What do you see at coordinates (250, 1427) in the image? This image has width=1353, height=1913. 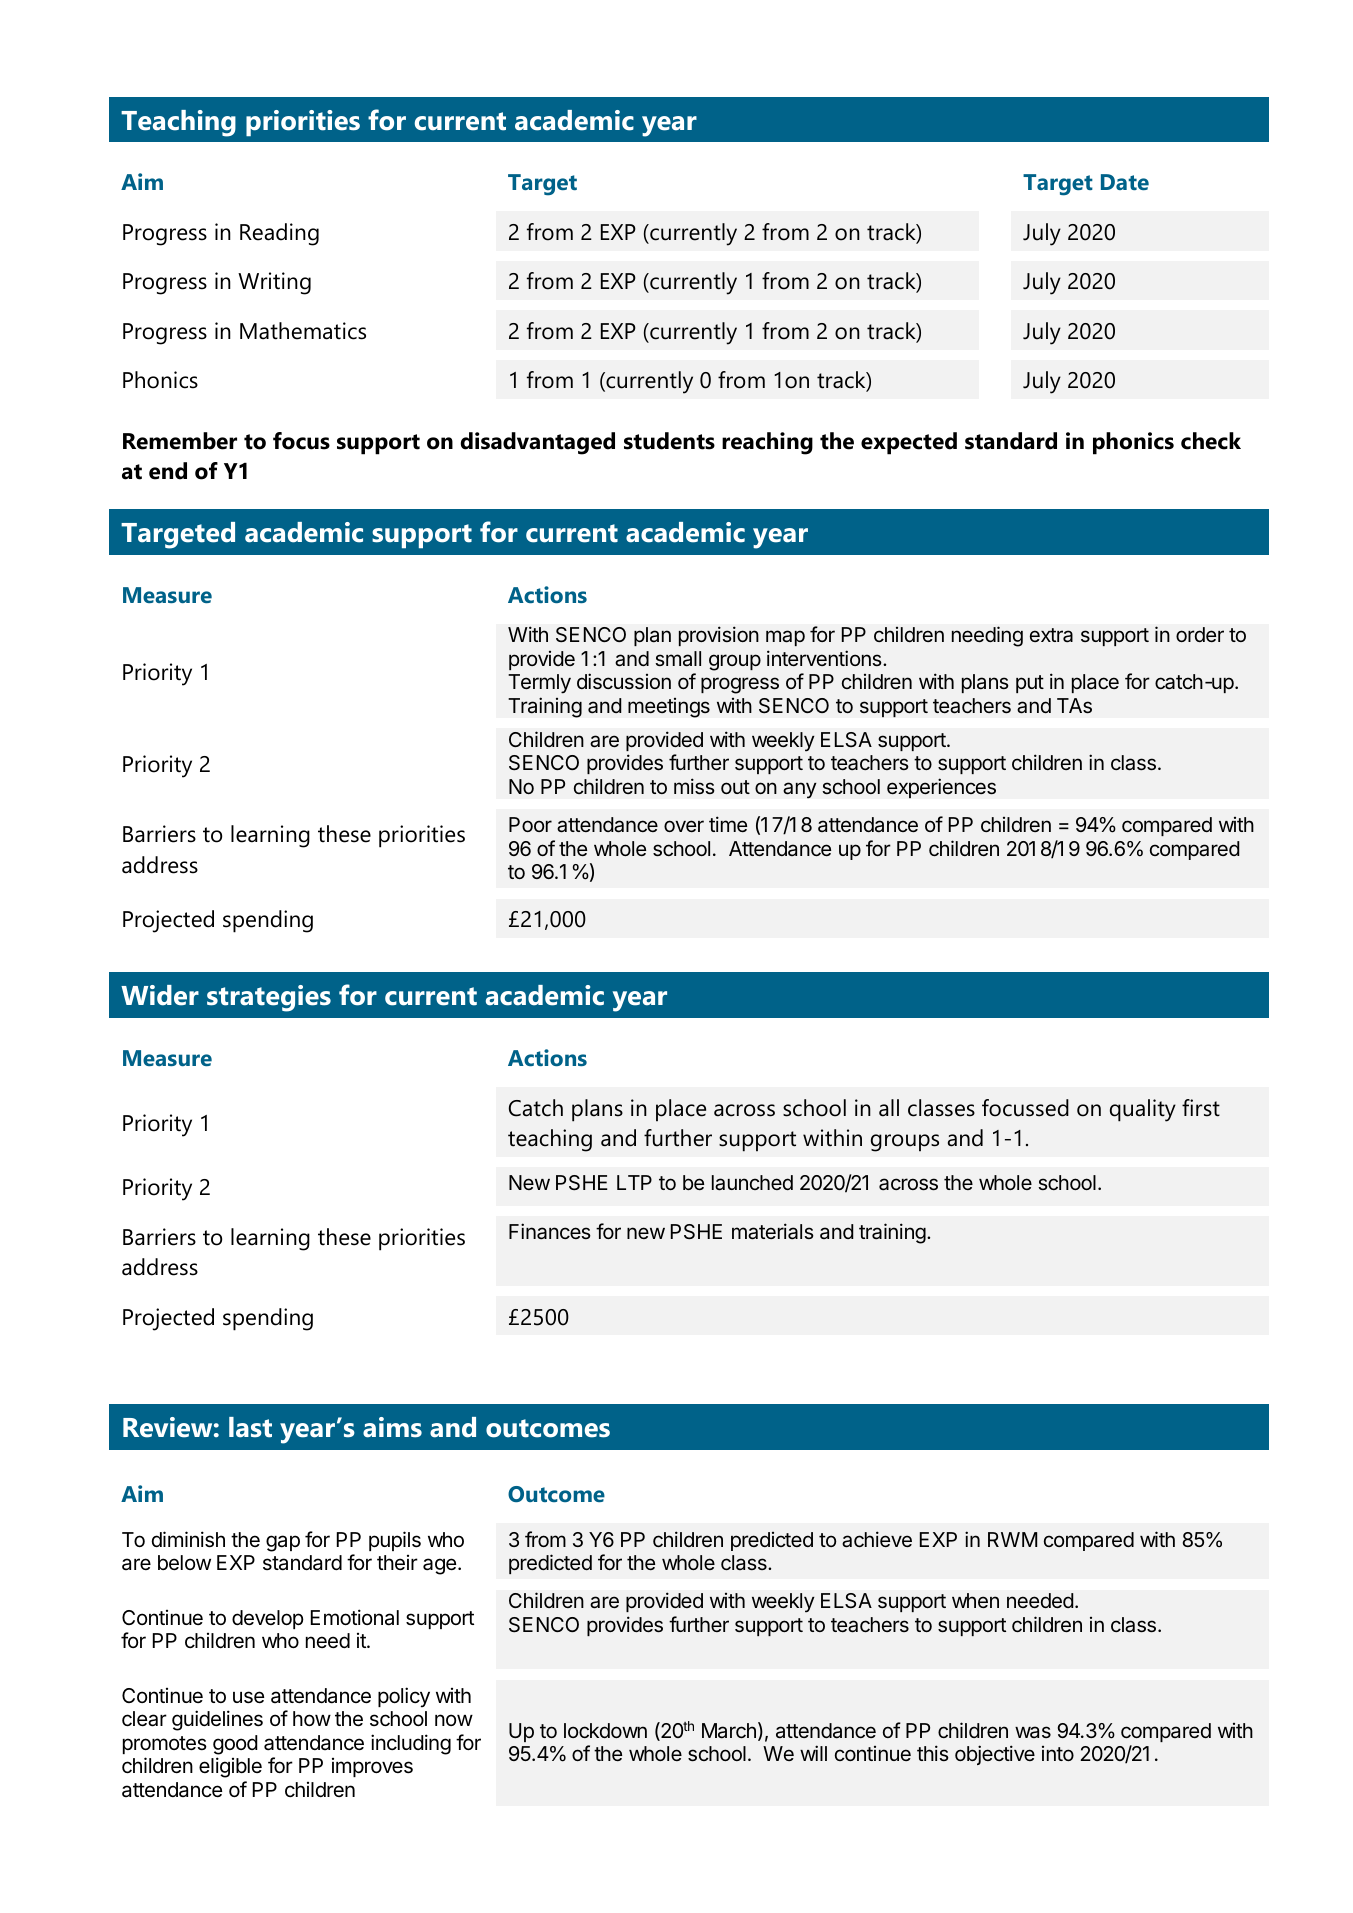 I see `last` at bounding box center [250, 1427].
